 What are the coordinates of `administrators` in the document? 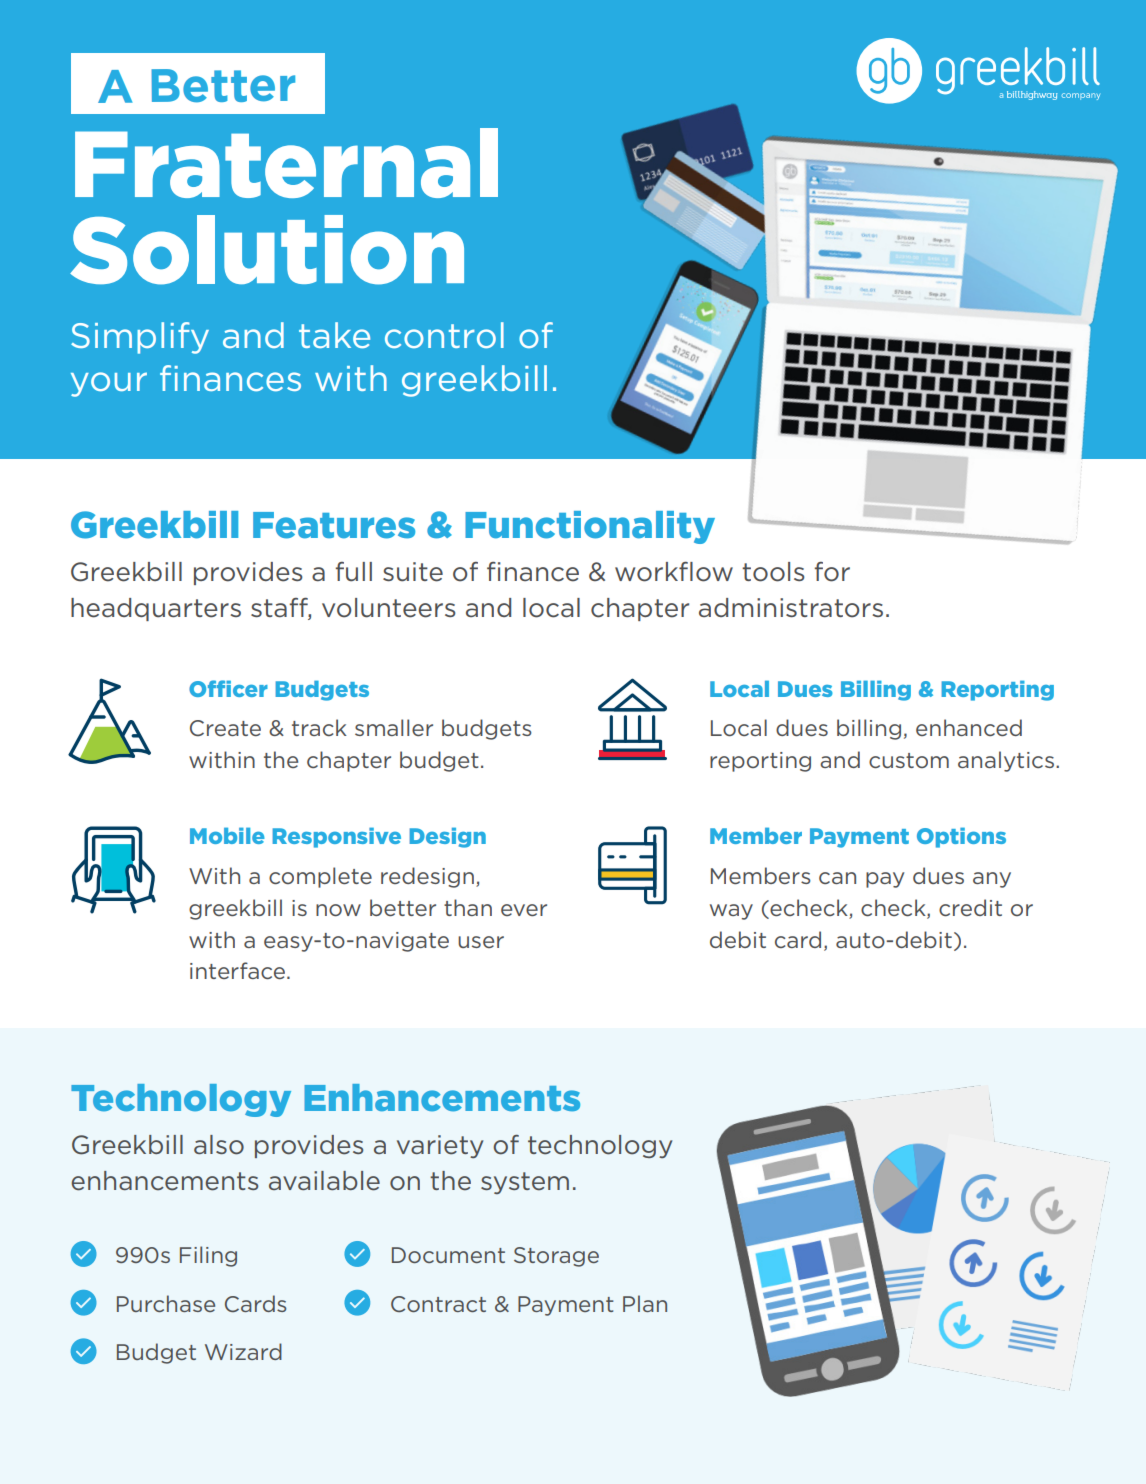 It's located at (791, 608).
